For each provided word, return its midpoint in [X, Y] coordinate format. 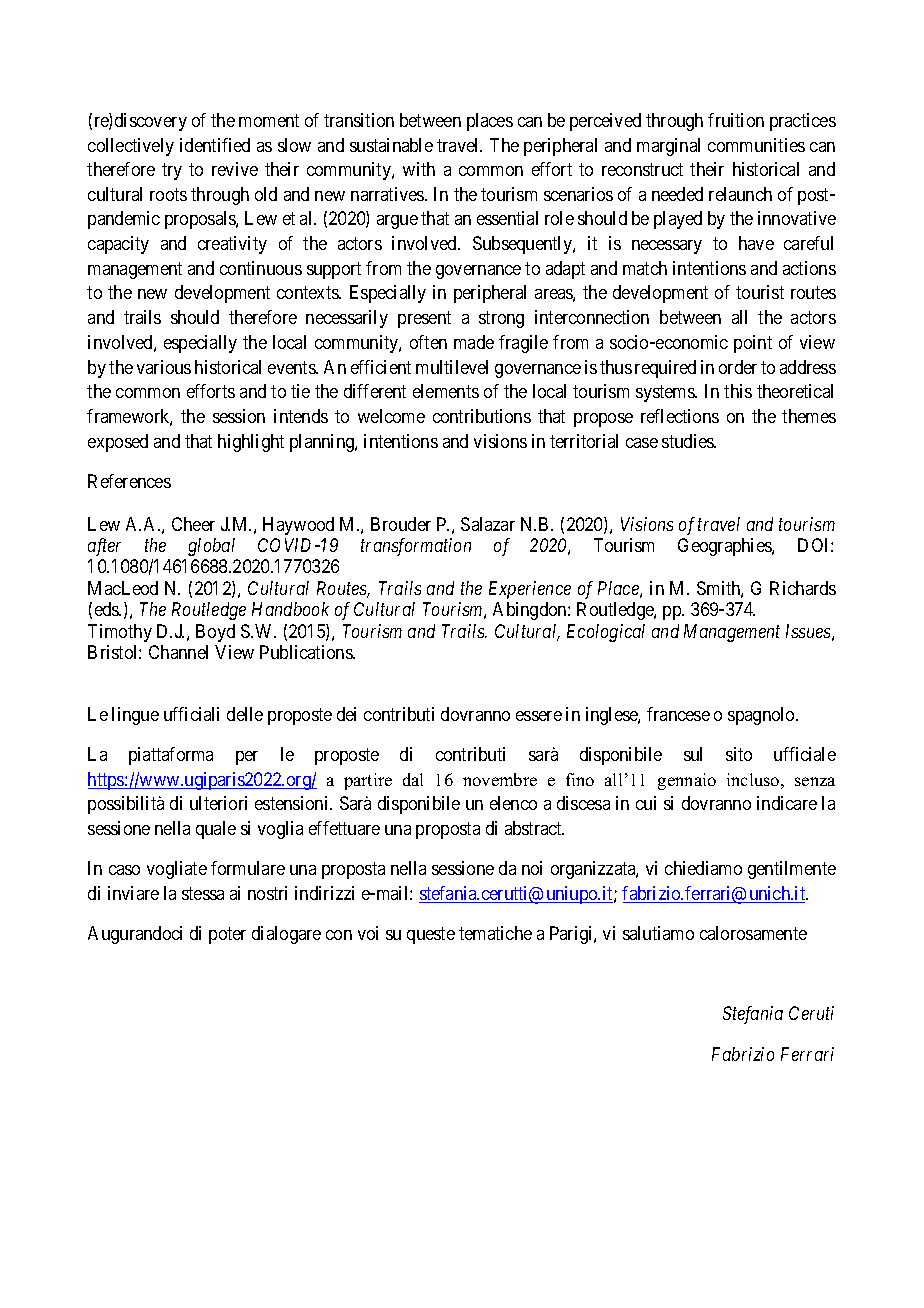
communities [756, 145]
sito [739, 754]
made [474, 342]
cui [646, 803]
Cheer [193, 524]
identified [215, 145]
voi [368, 933]
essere [539, 716]
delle [245, 714]
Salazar [488, 524]
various [164, 367]
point [753, 344]
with [419, 169]
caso [124, 870]
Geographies [725, 547]
